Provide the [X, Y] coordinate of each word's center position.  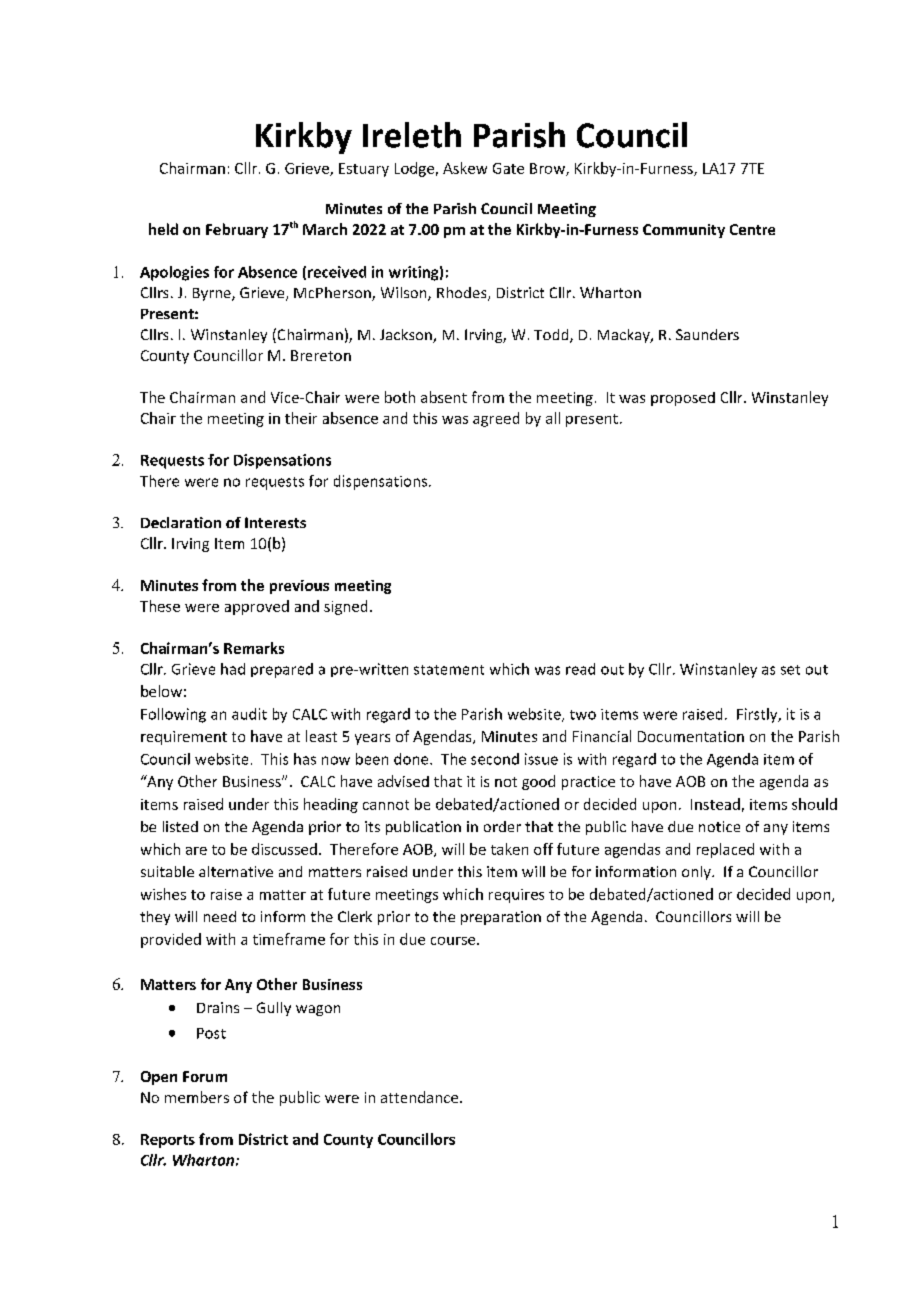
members [197, 1097]
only [697, 873]
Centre [752, 229]
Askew [465, 168]
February [237, 230]
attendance [421, 1097]
